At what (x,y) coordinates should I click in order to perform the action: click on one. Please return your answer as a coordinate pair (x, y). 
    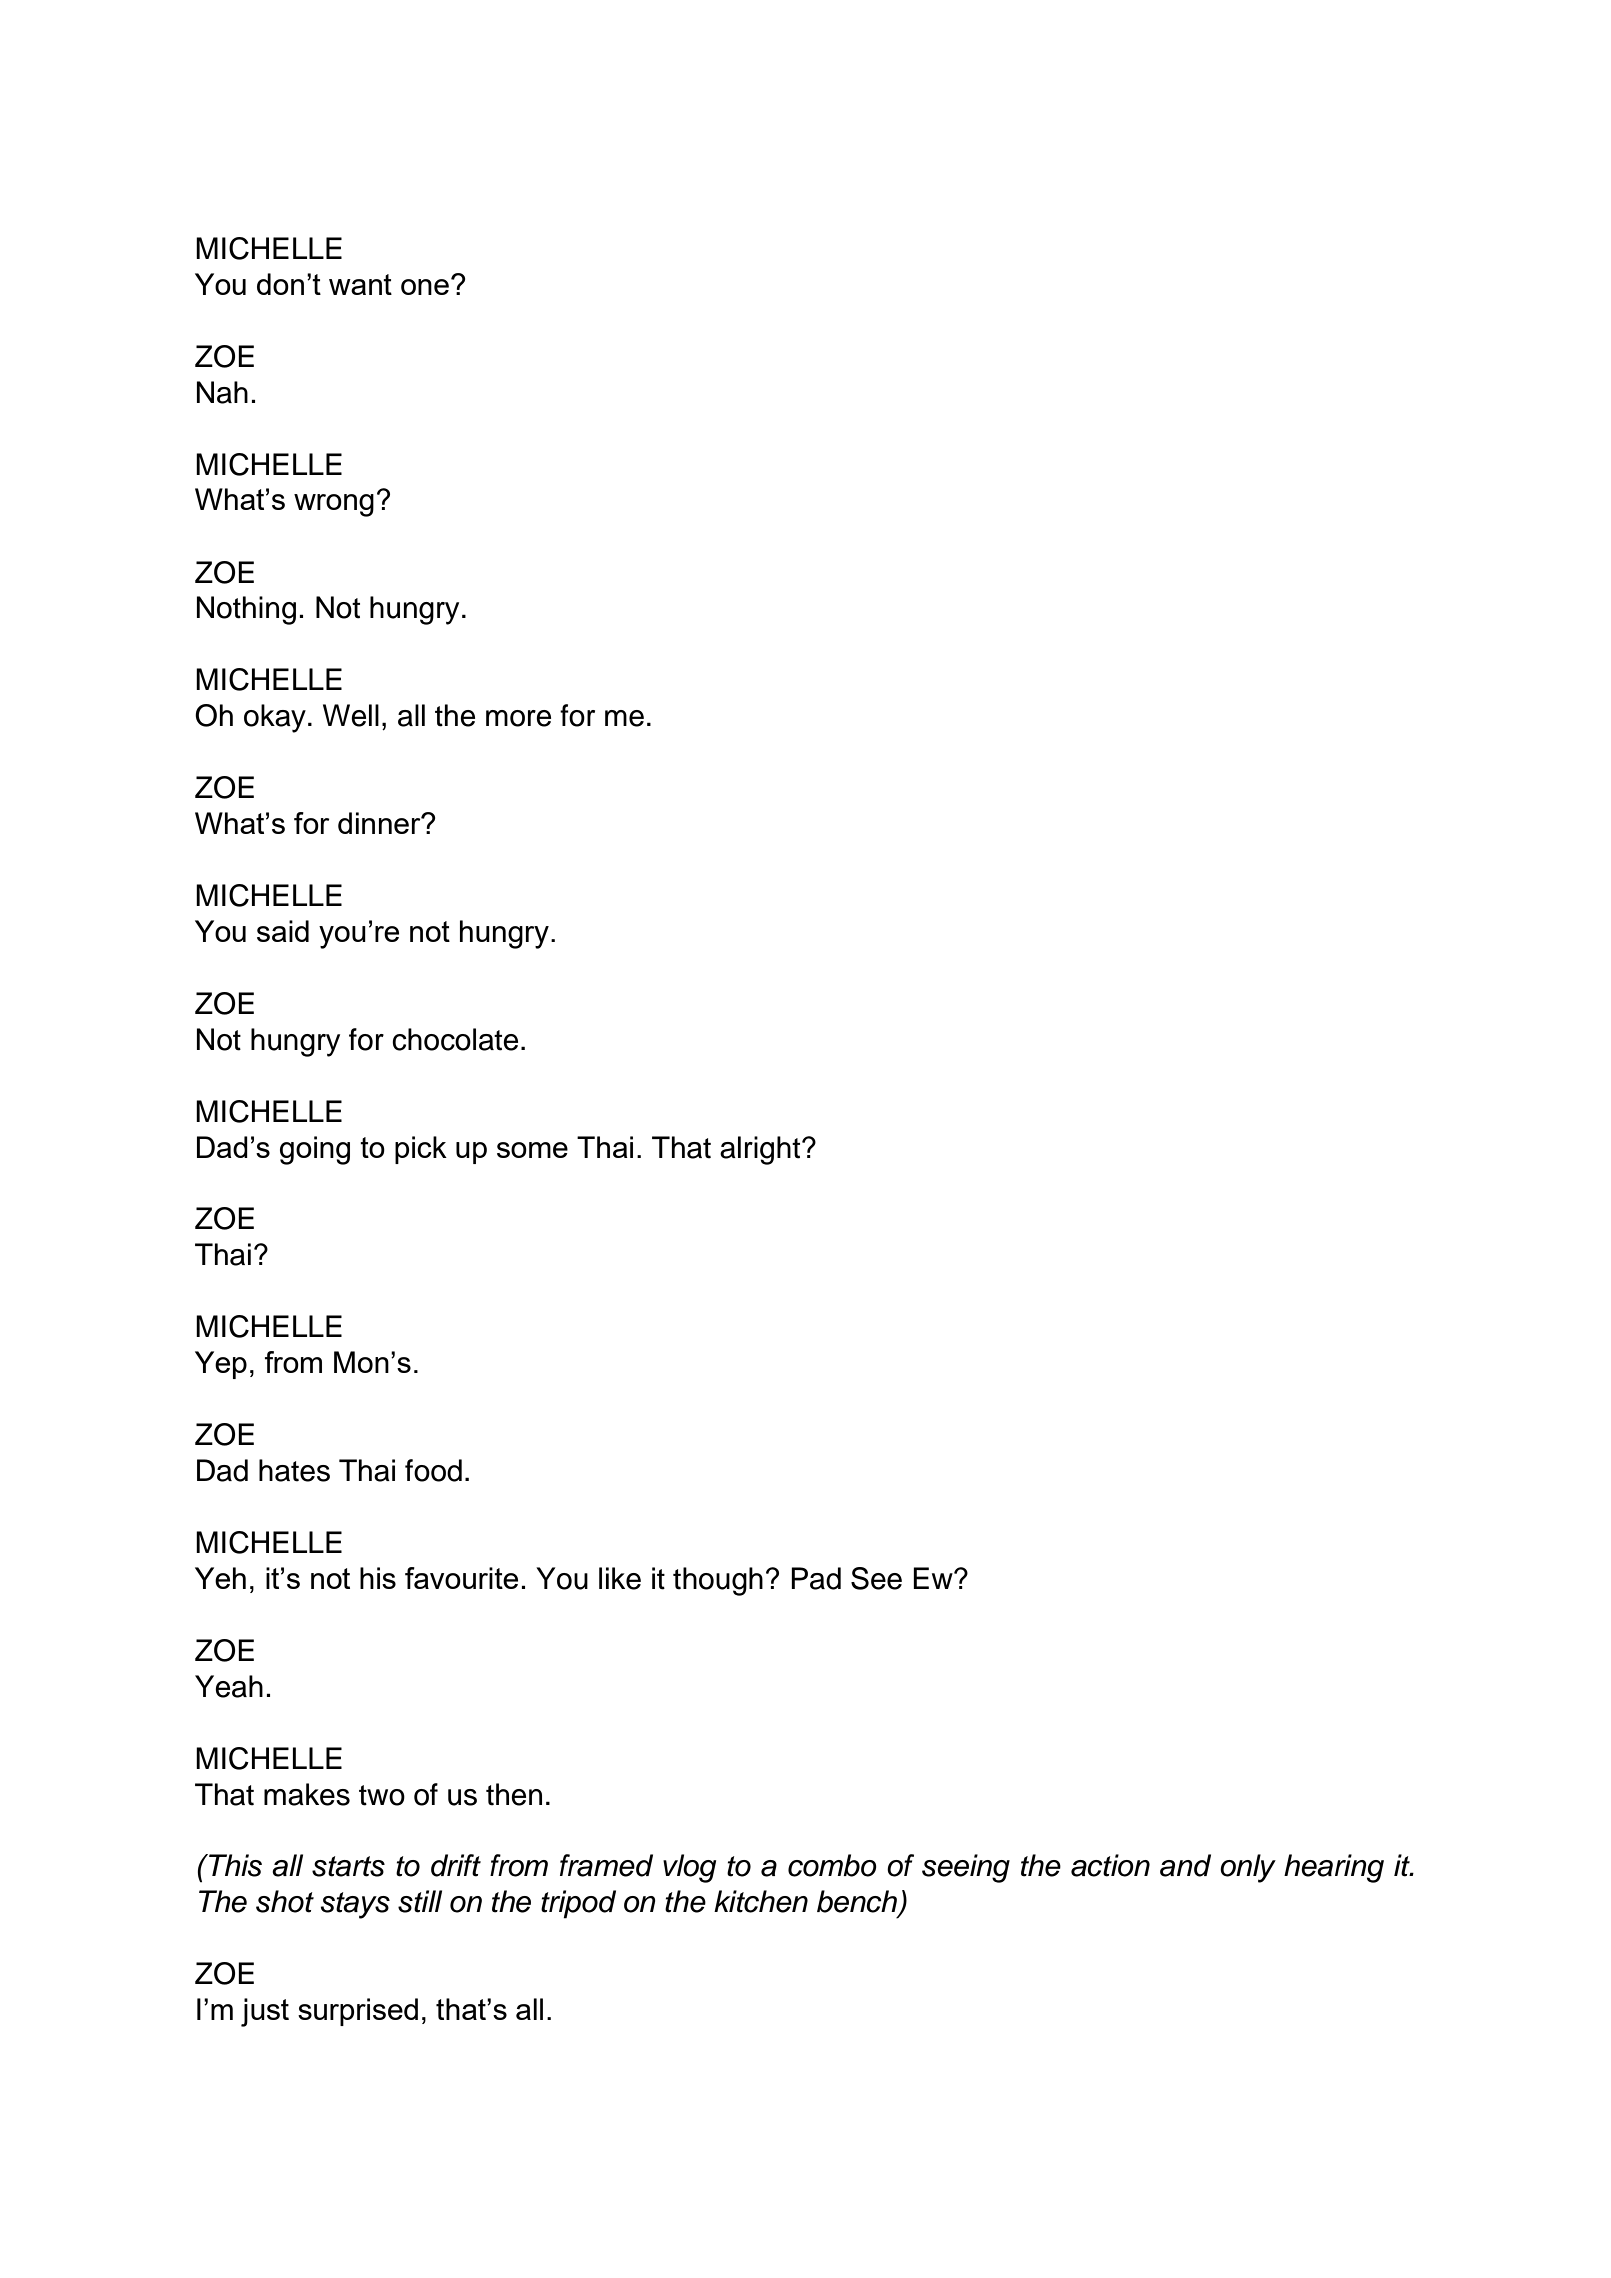
    Looking at the image, I should click on (425, 287).
